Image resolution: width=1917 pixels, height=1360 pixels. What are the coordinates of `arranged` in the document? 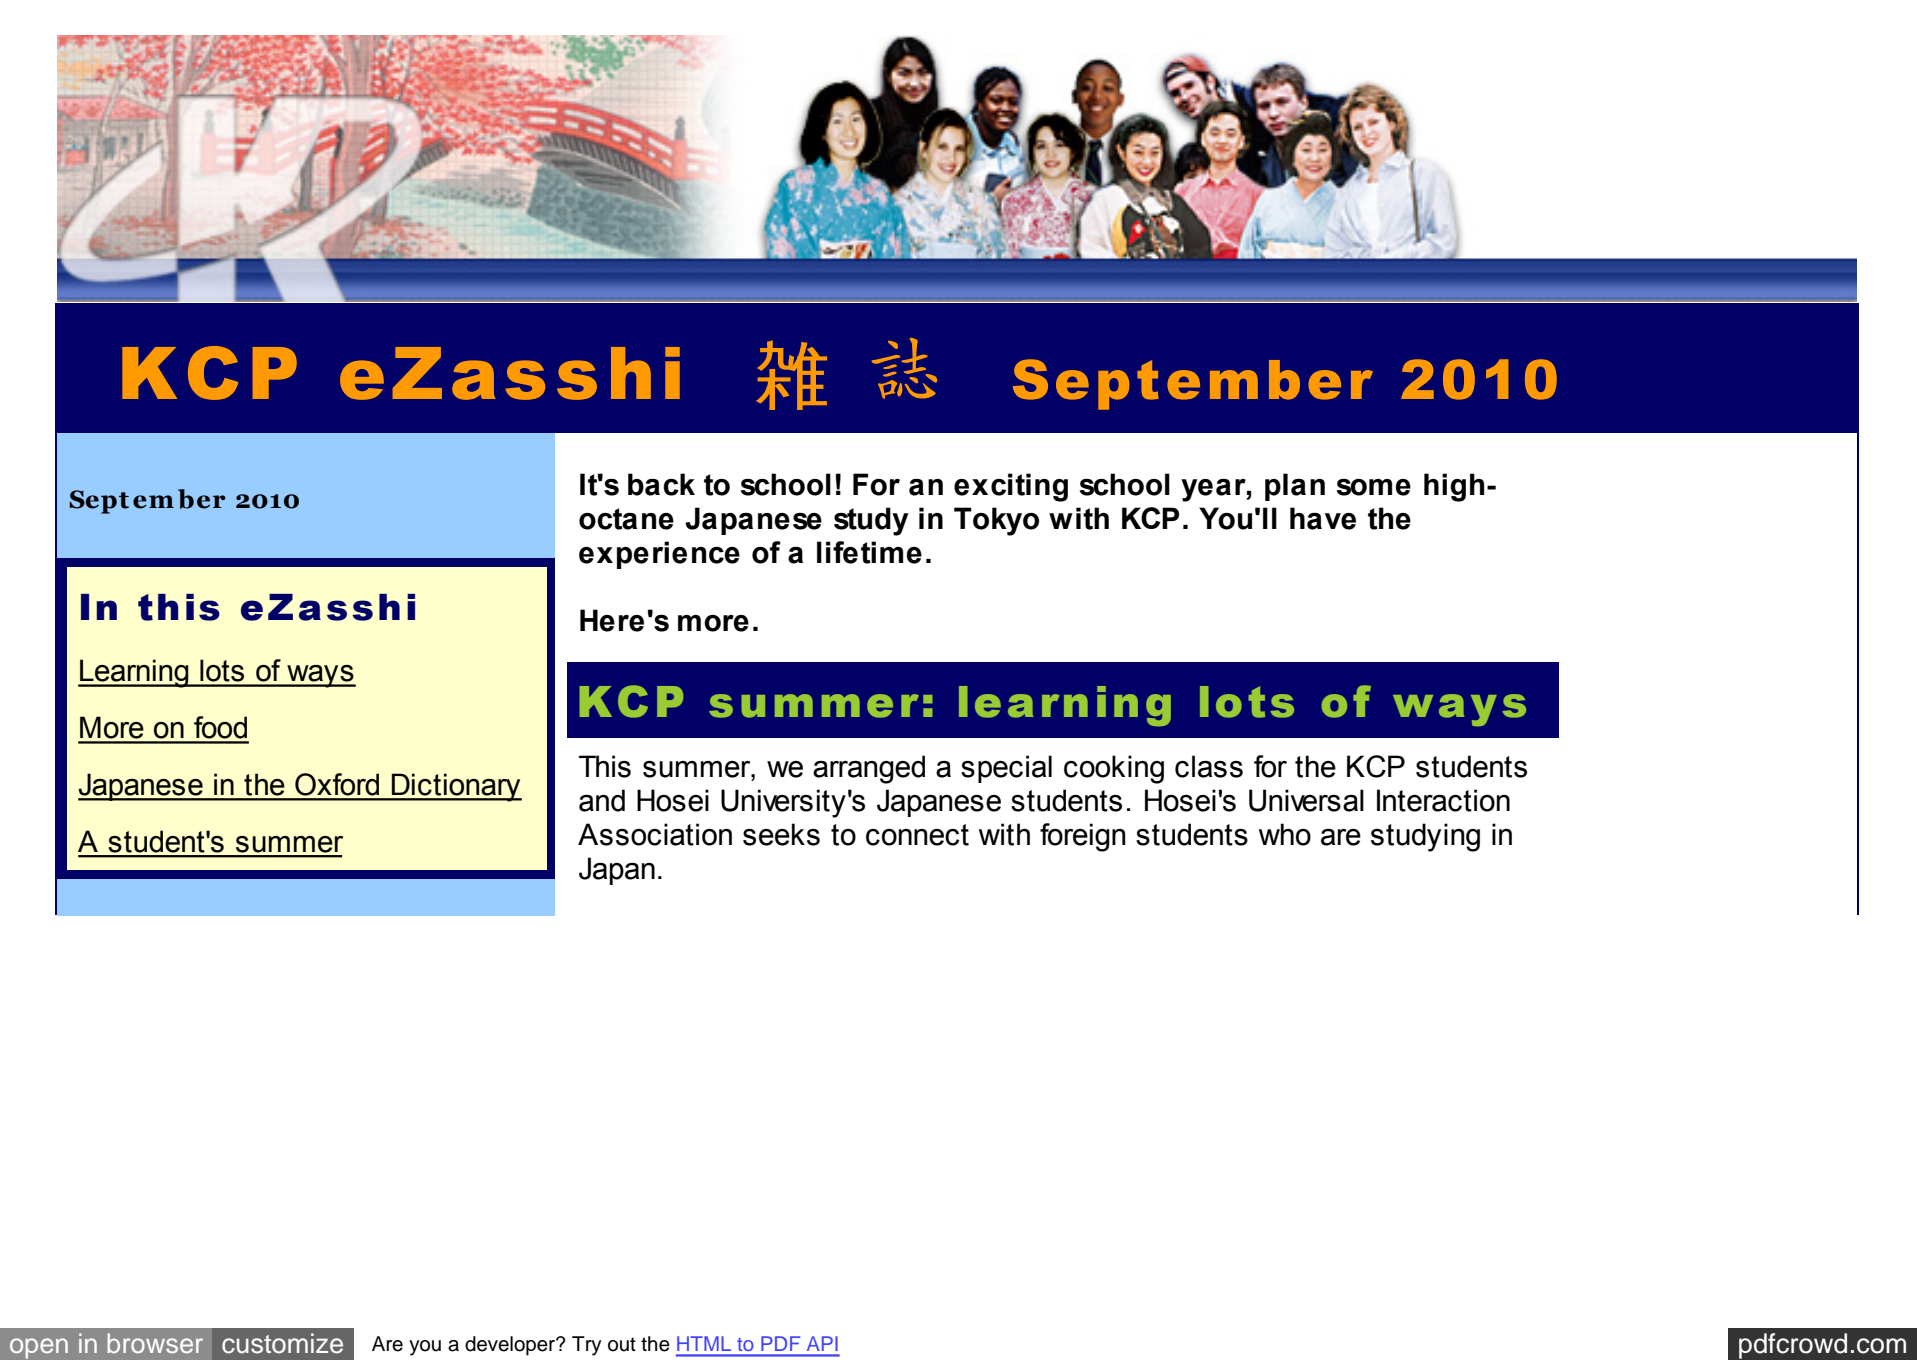 It's located at (869, 769).
